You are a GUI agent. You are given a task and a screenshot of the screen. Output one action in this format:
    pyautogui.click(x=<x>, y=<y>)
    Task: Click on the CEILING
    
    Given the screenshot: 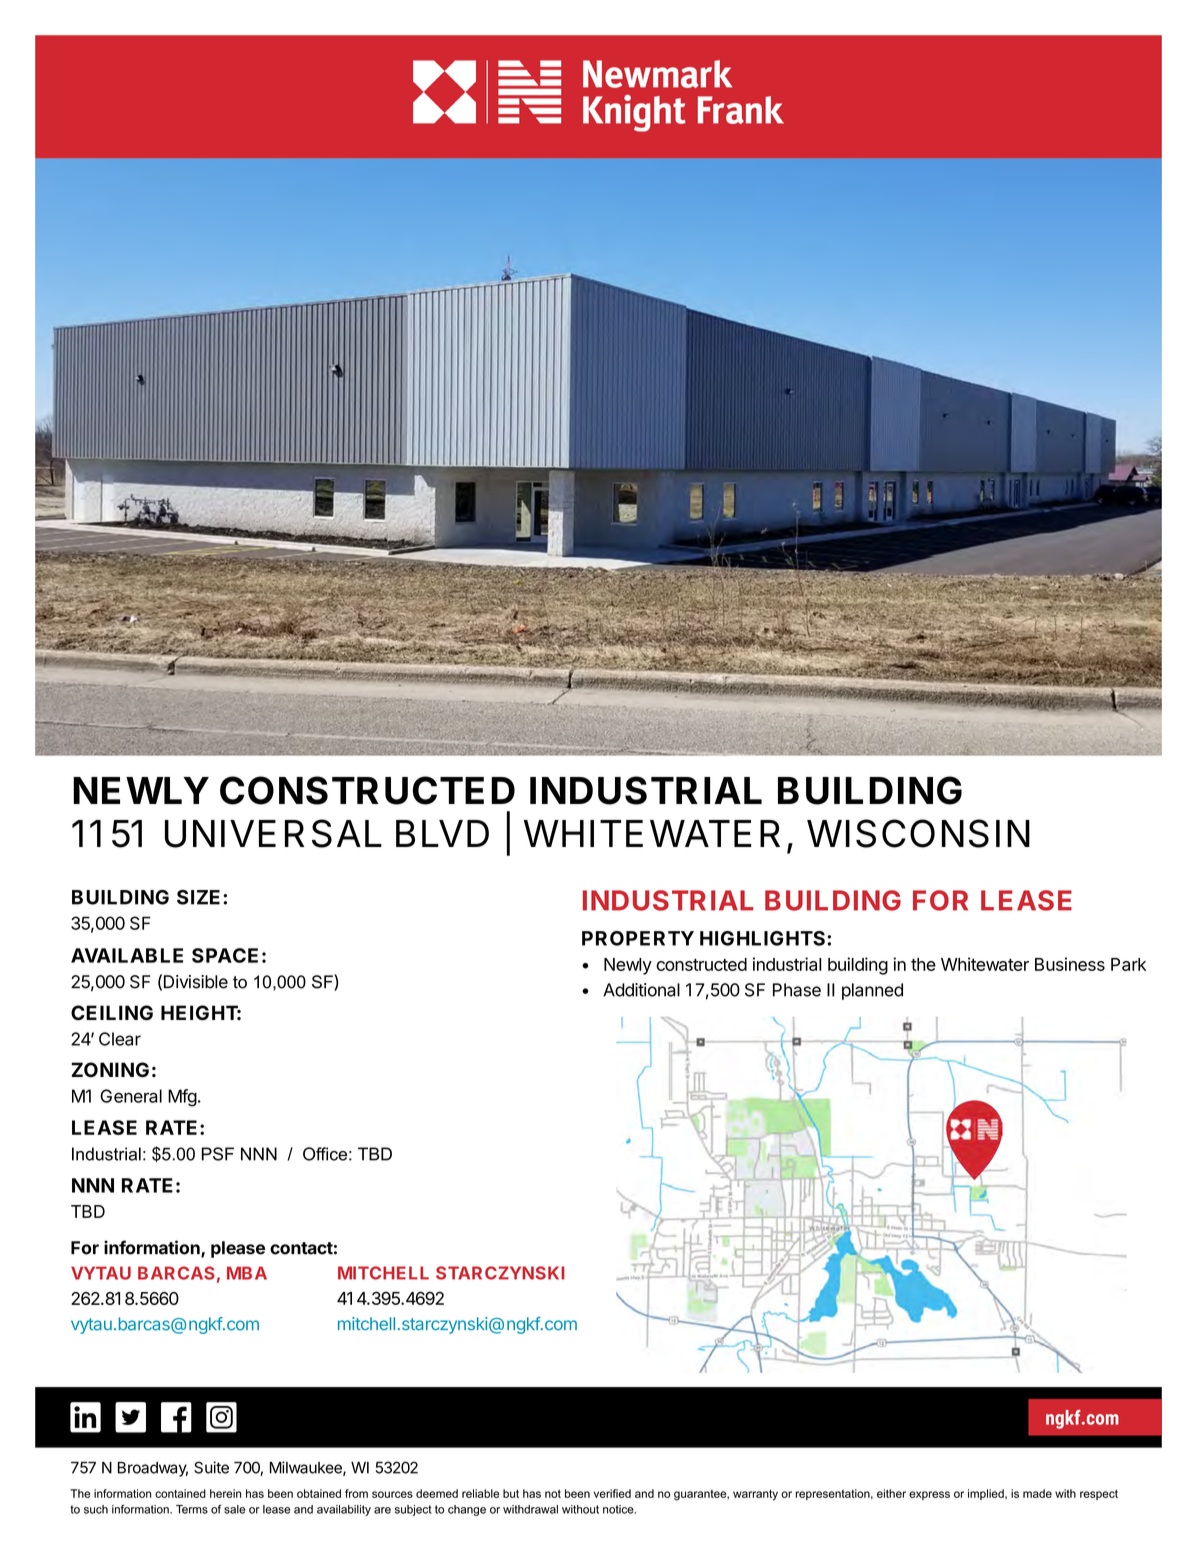 What is the action you would take?
    pyautogui.click(x=112, y=1013)
